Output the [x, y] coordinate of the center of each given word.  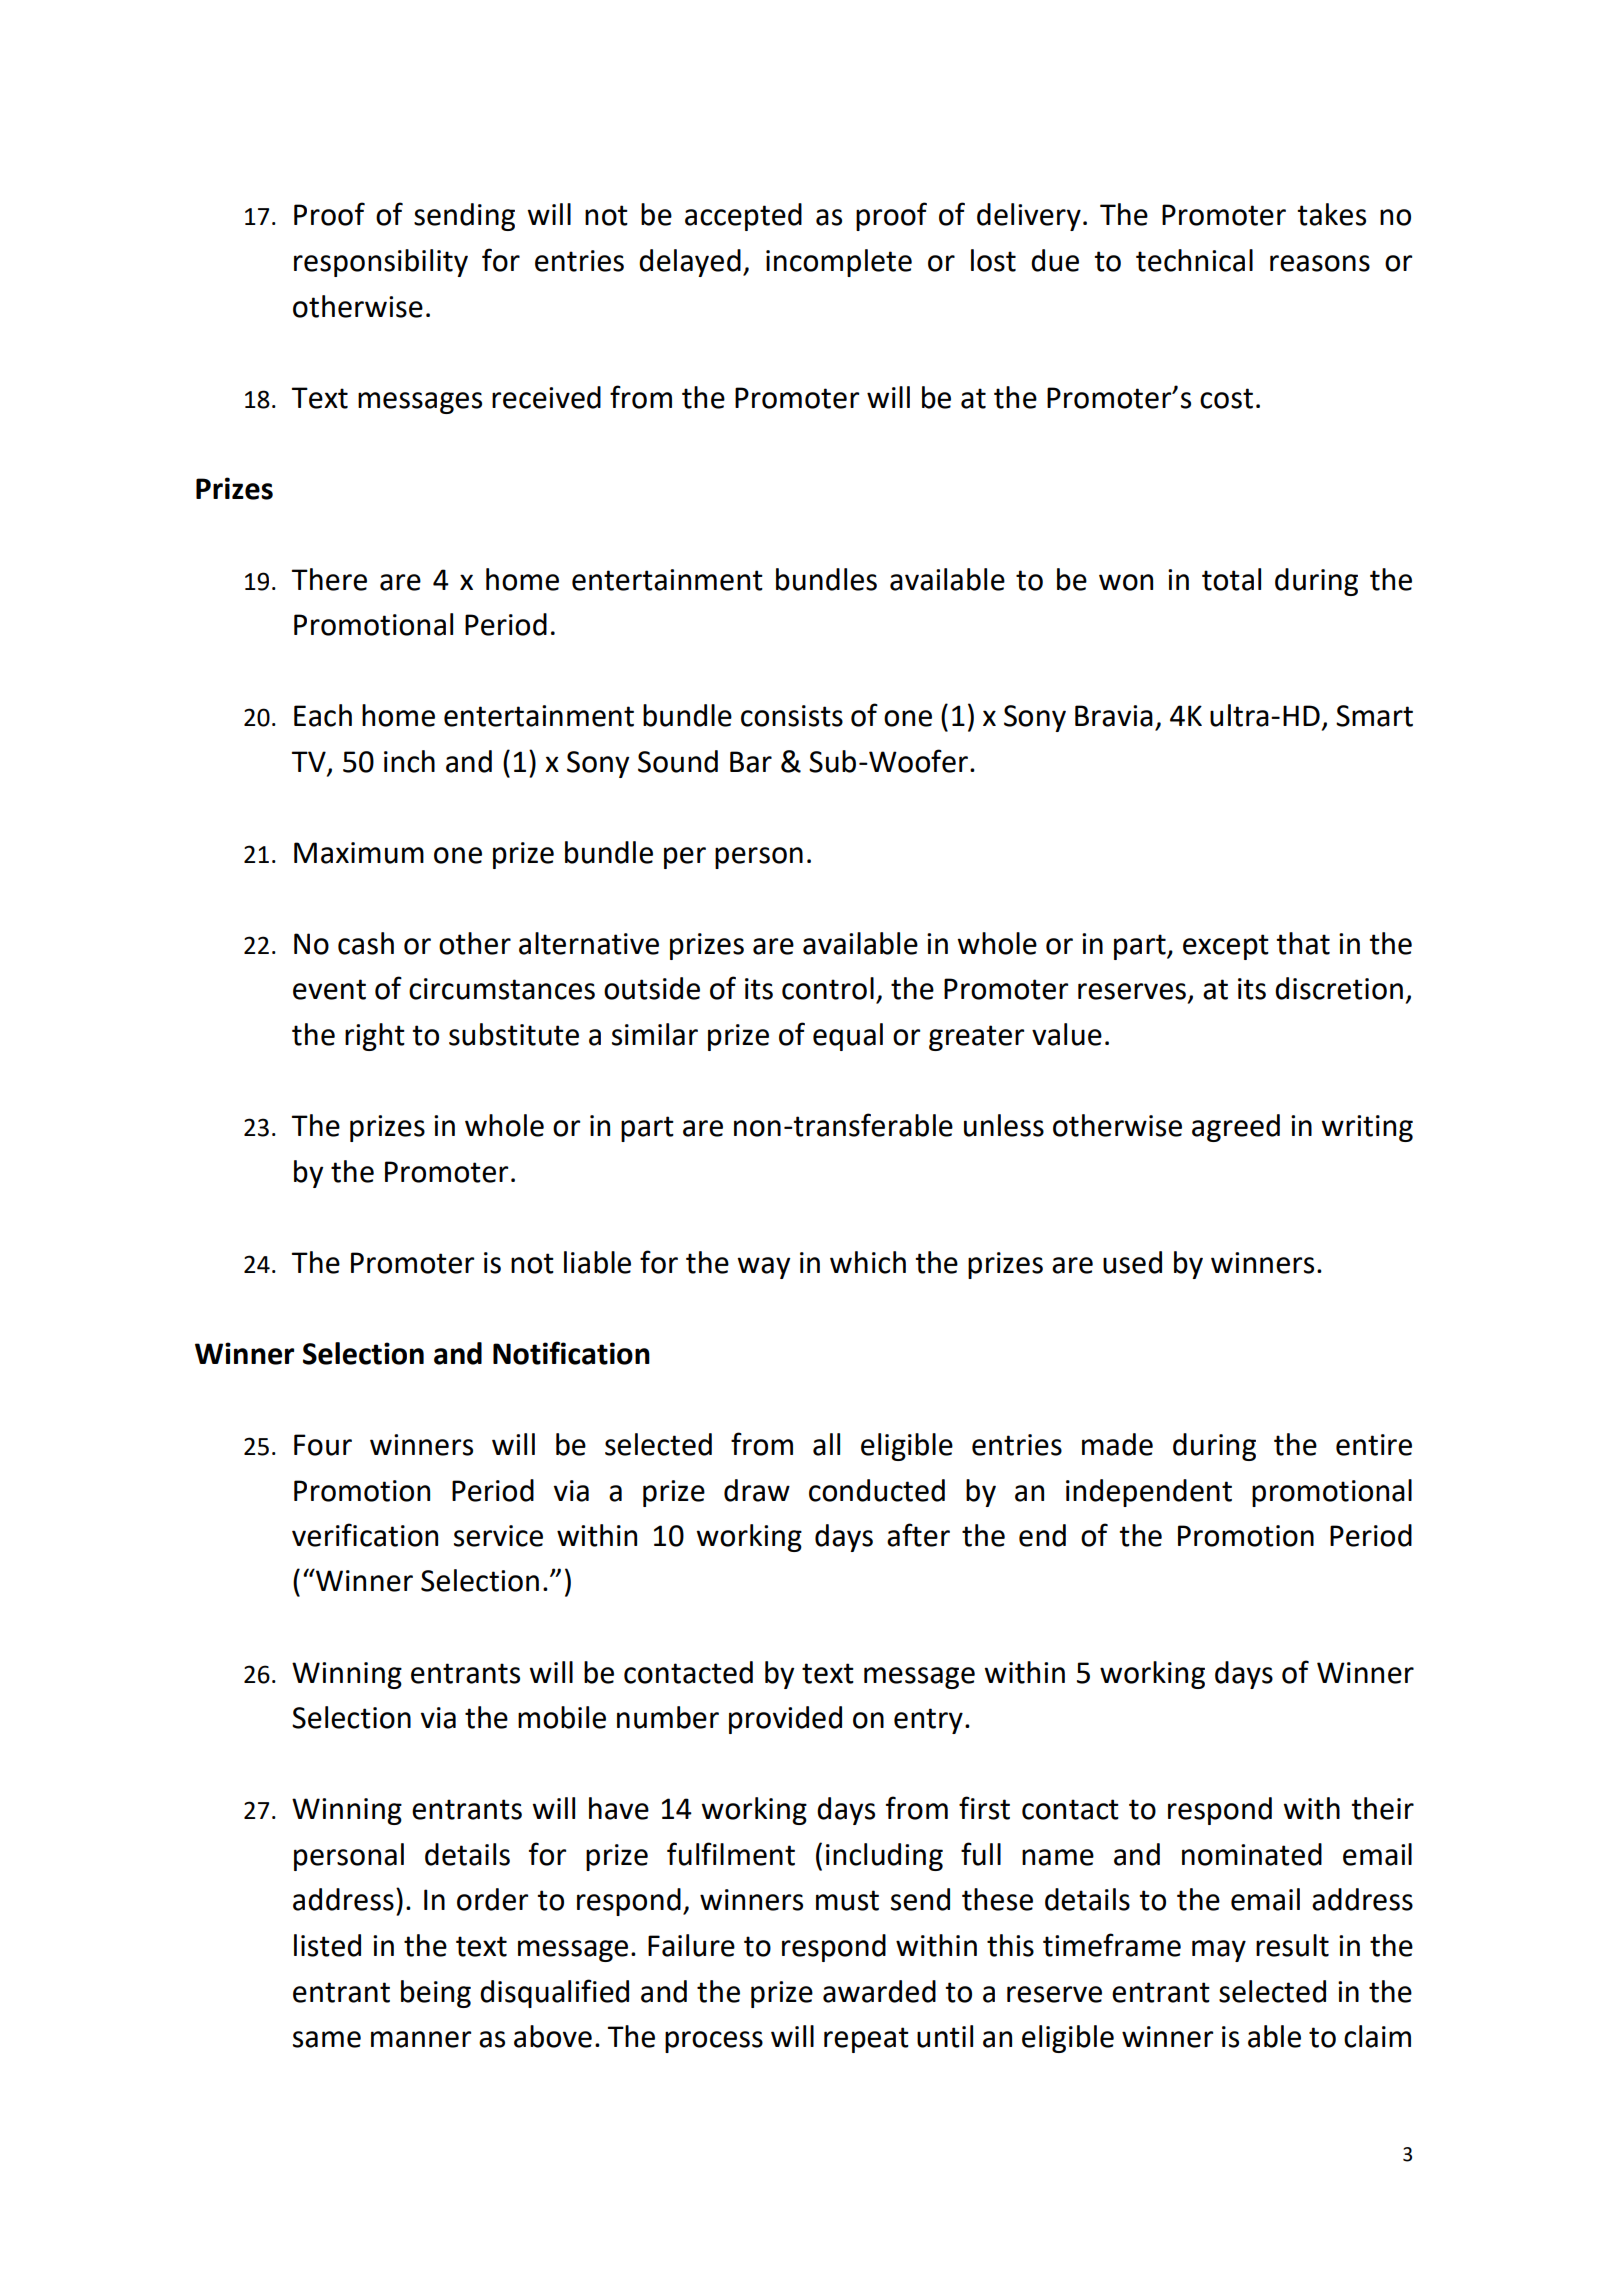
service [498, 1536]
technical [1194, 260]
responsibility [381, 263]
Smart [1374, 716]
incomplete [839, 263]
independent [1149, 1493]
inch [409, 761]
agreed [1236, 1128]
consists [792, 716]
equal [848, 1037]
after [918, 1535]
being [436, 1994]
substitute [514, 1034]
